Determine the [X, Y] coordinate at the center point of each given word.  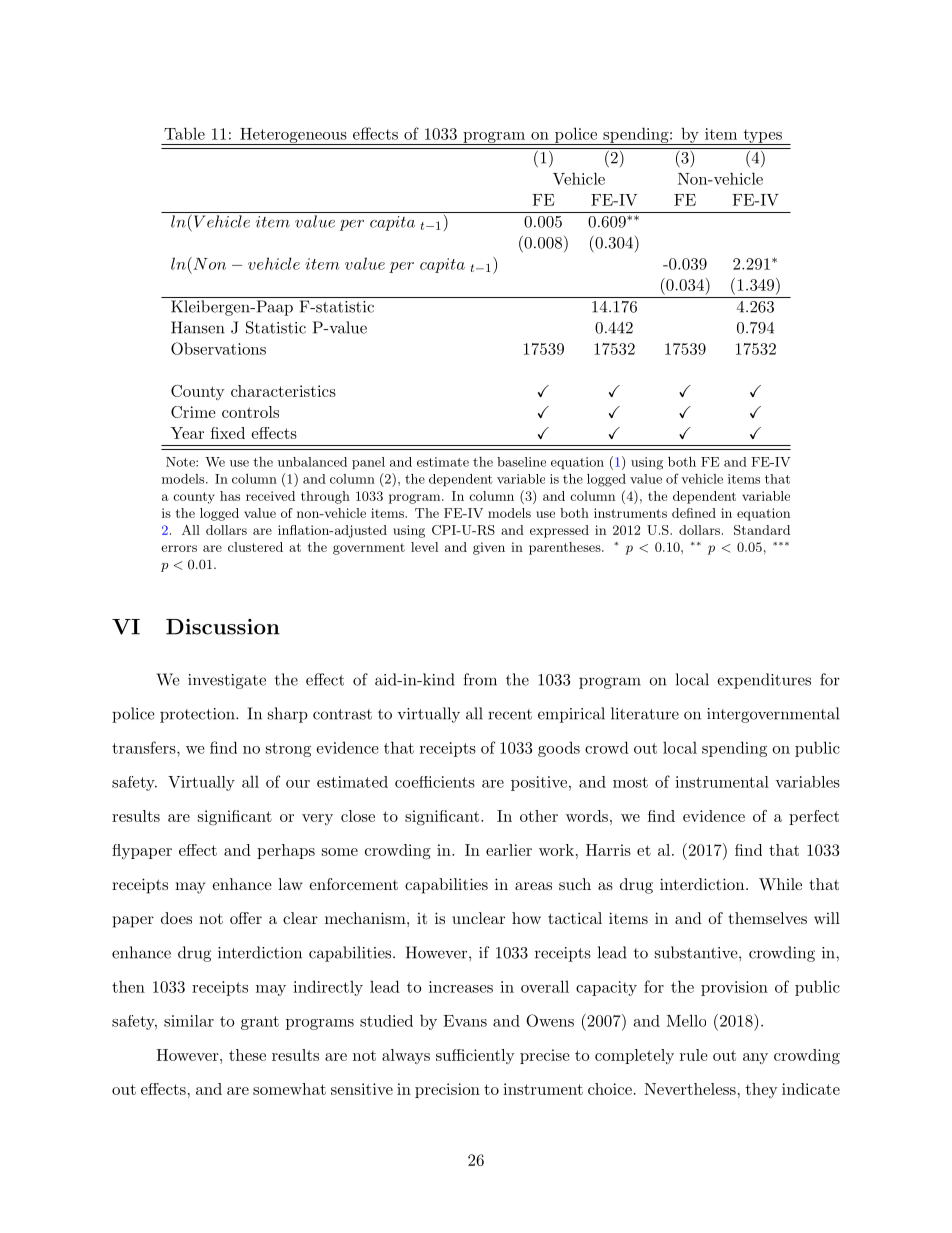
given [489, 548]
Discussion [223, 627]
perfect [814, 817]
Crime [193, 412]
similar [189, 1021]
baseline [521, 462]
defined [694, 513]
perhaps [286, 851]
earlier [509, 850]
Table [184, 133]
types [762, 137]
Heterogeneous [293, 136]
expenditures [764, 681]
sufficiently [475, 1056]
